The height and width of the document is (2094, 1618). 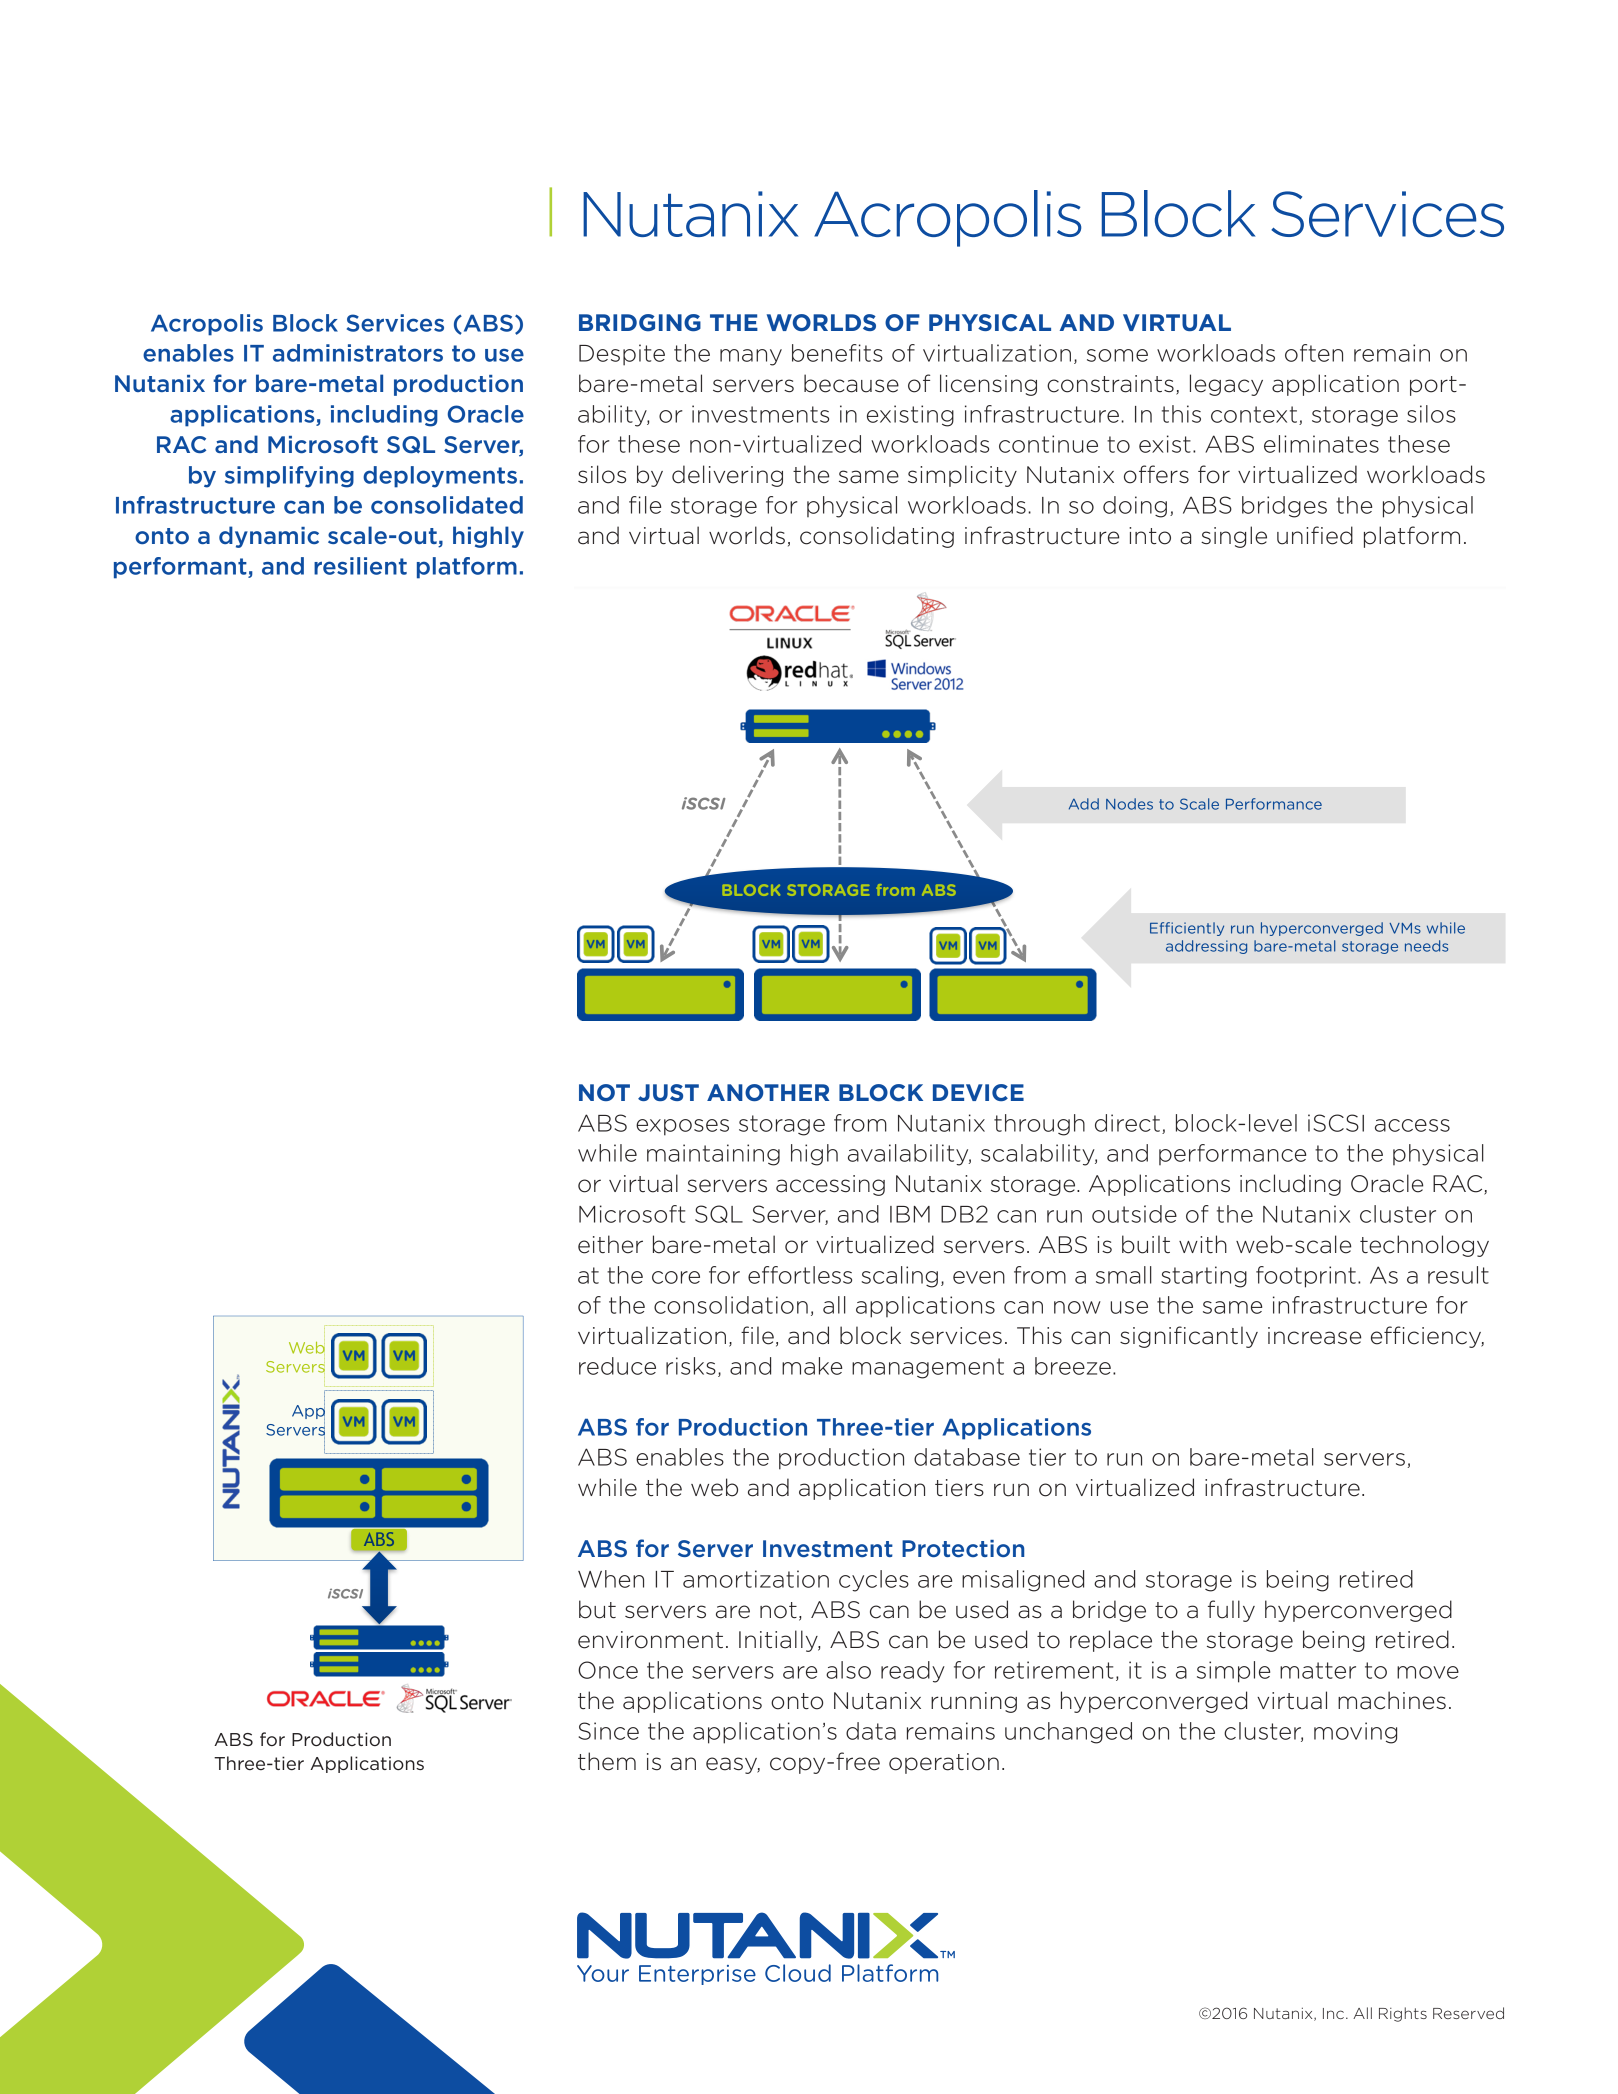 What do you see at coordinates (851, 383) in the document?
I see `because` at bounding box center [851, 383].
